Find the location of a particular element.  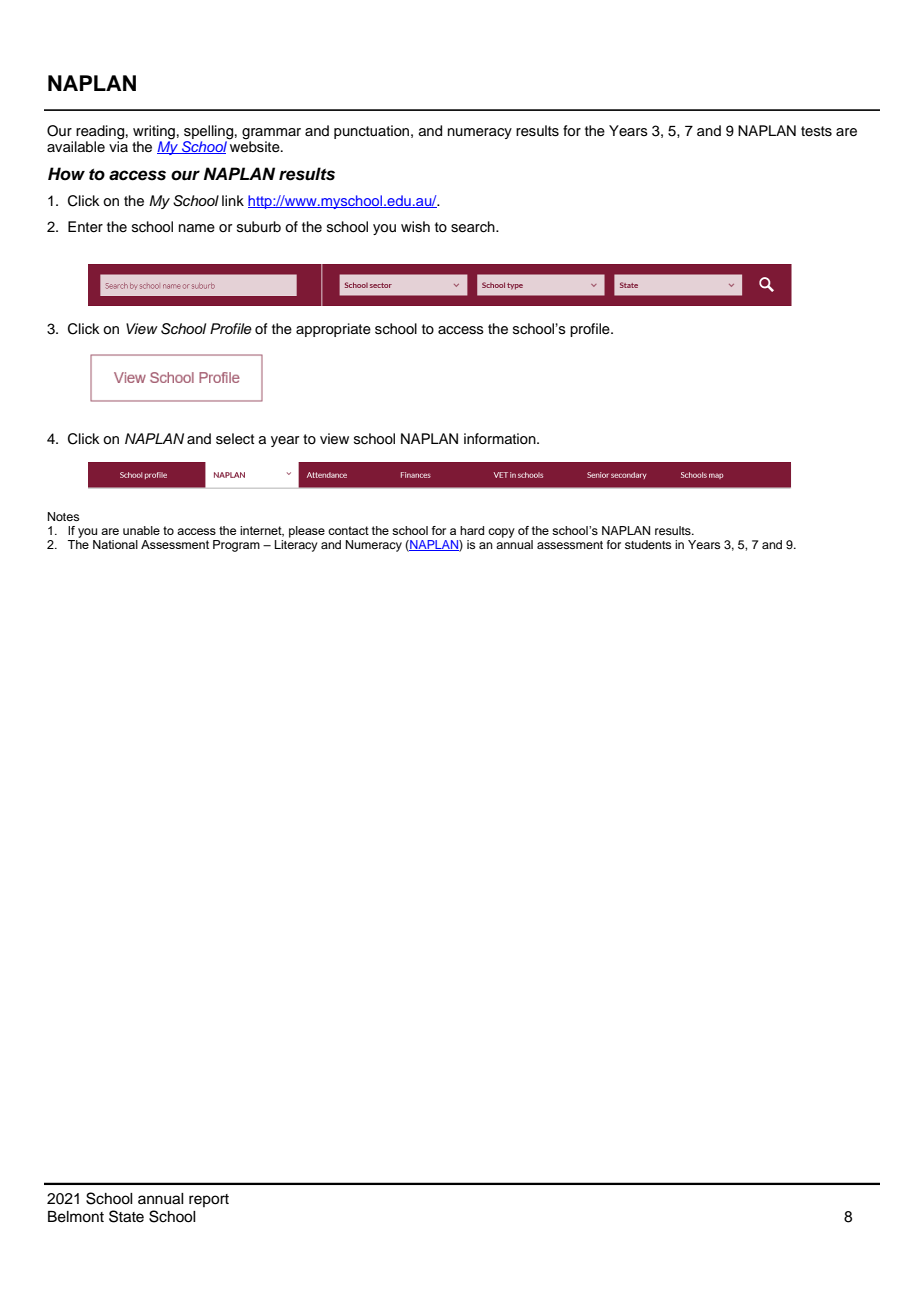

students is located at coordinates (648, 544).
